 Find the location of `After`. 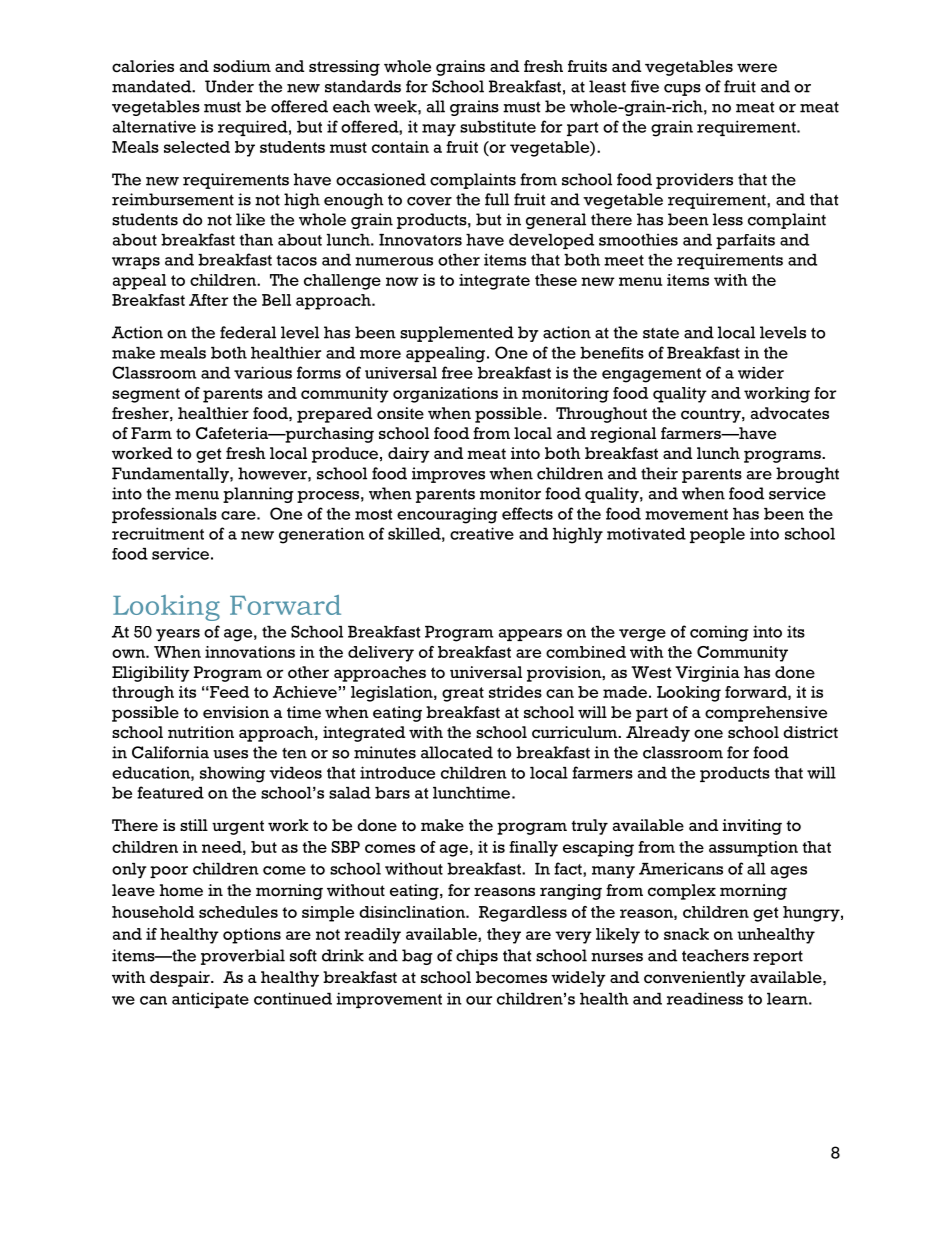

After is located at coordinates (208, 300).
